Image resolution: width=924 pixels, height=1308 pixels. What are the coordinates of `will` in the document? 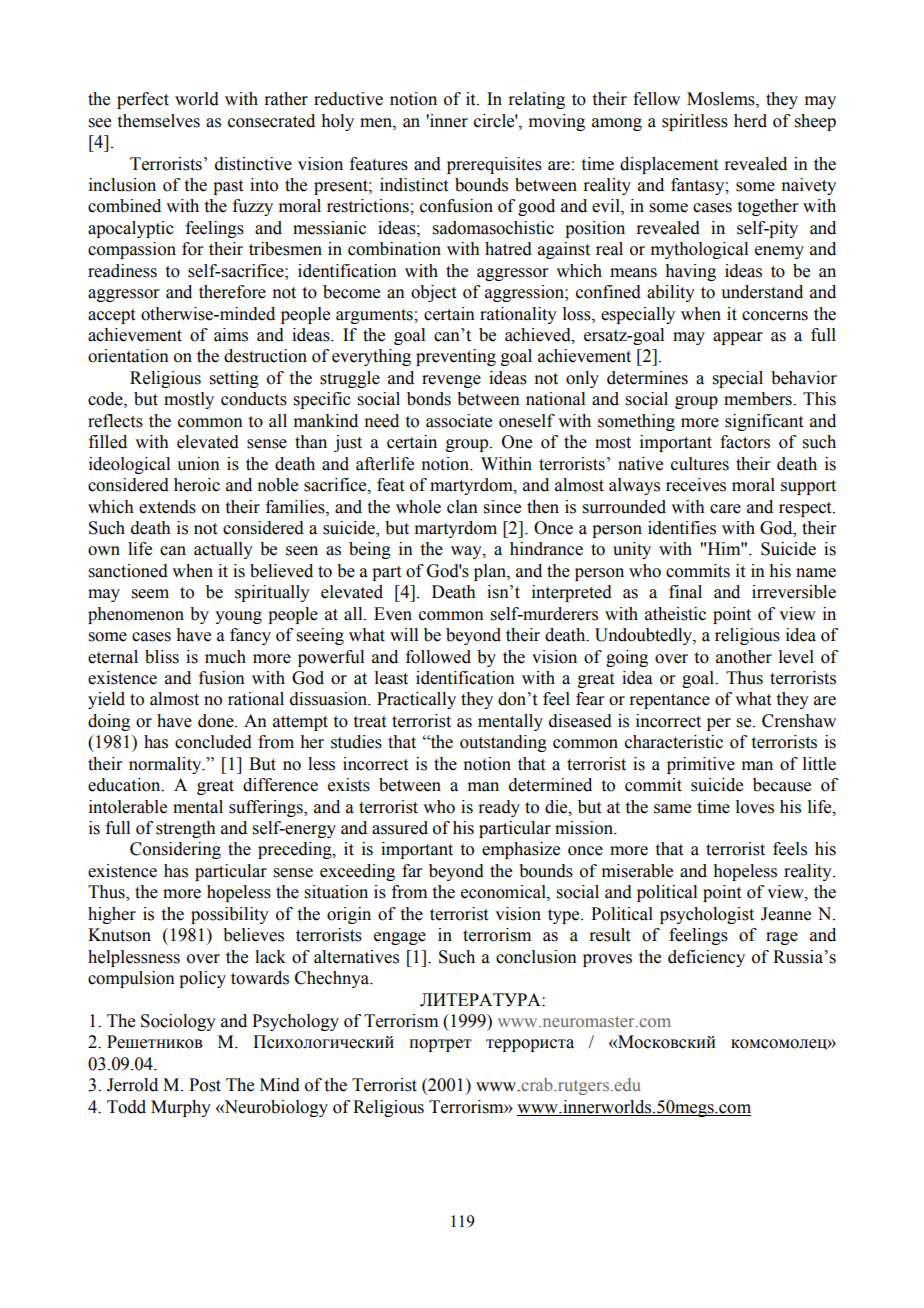 It's located at (404, 634).
